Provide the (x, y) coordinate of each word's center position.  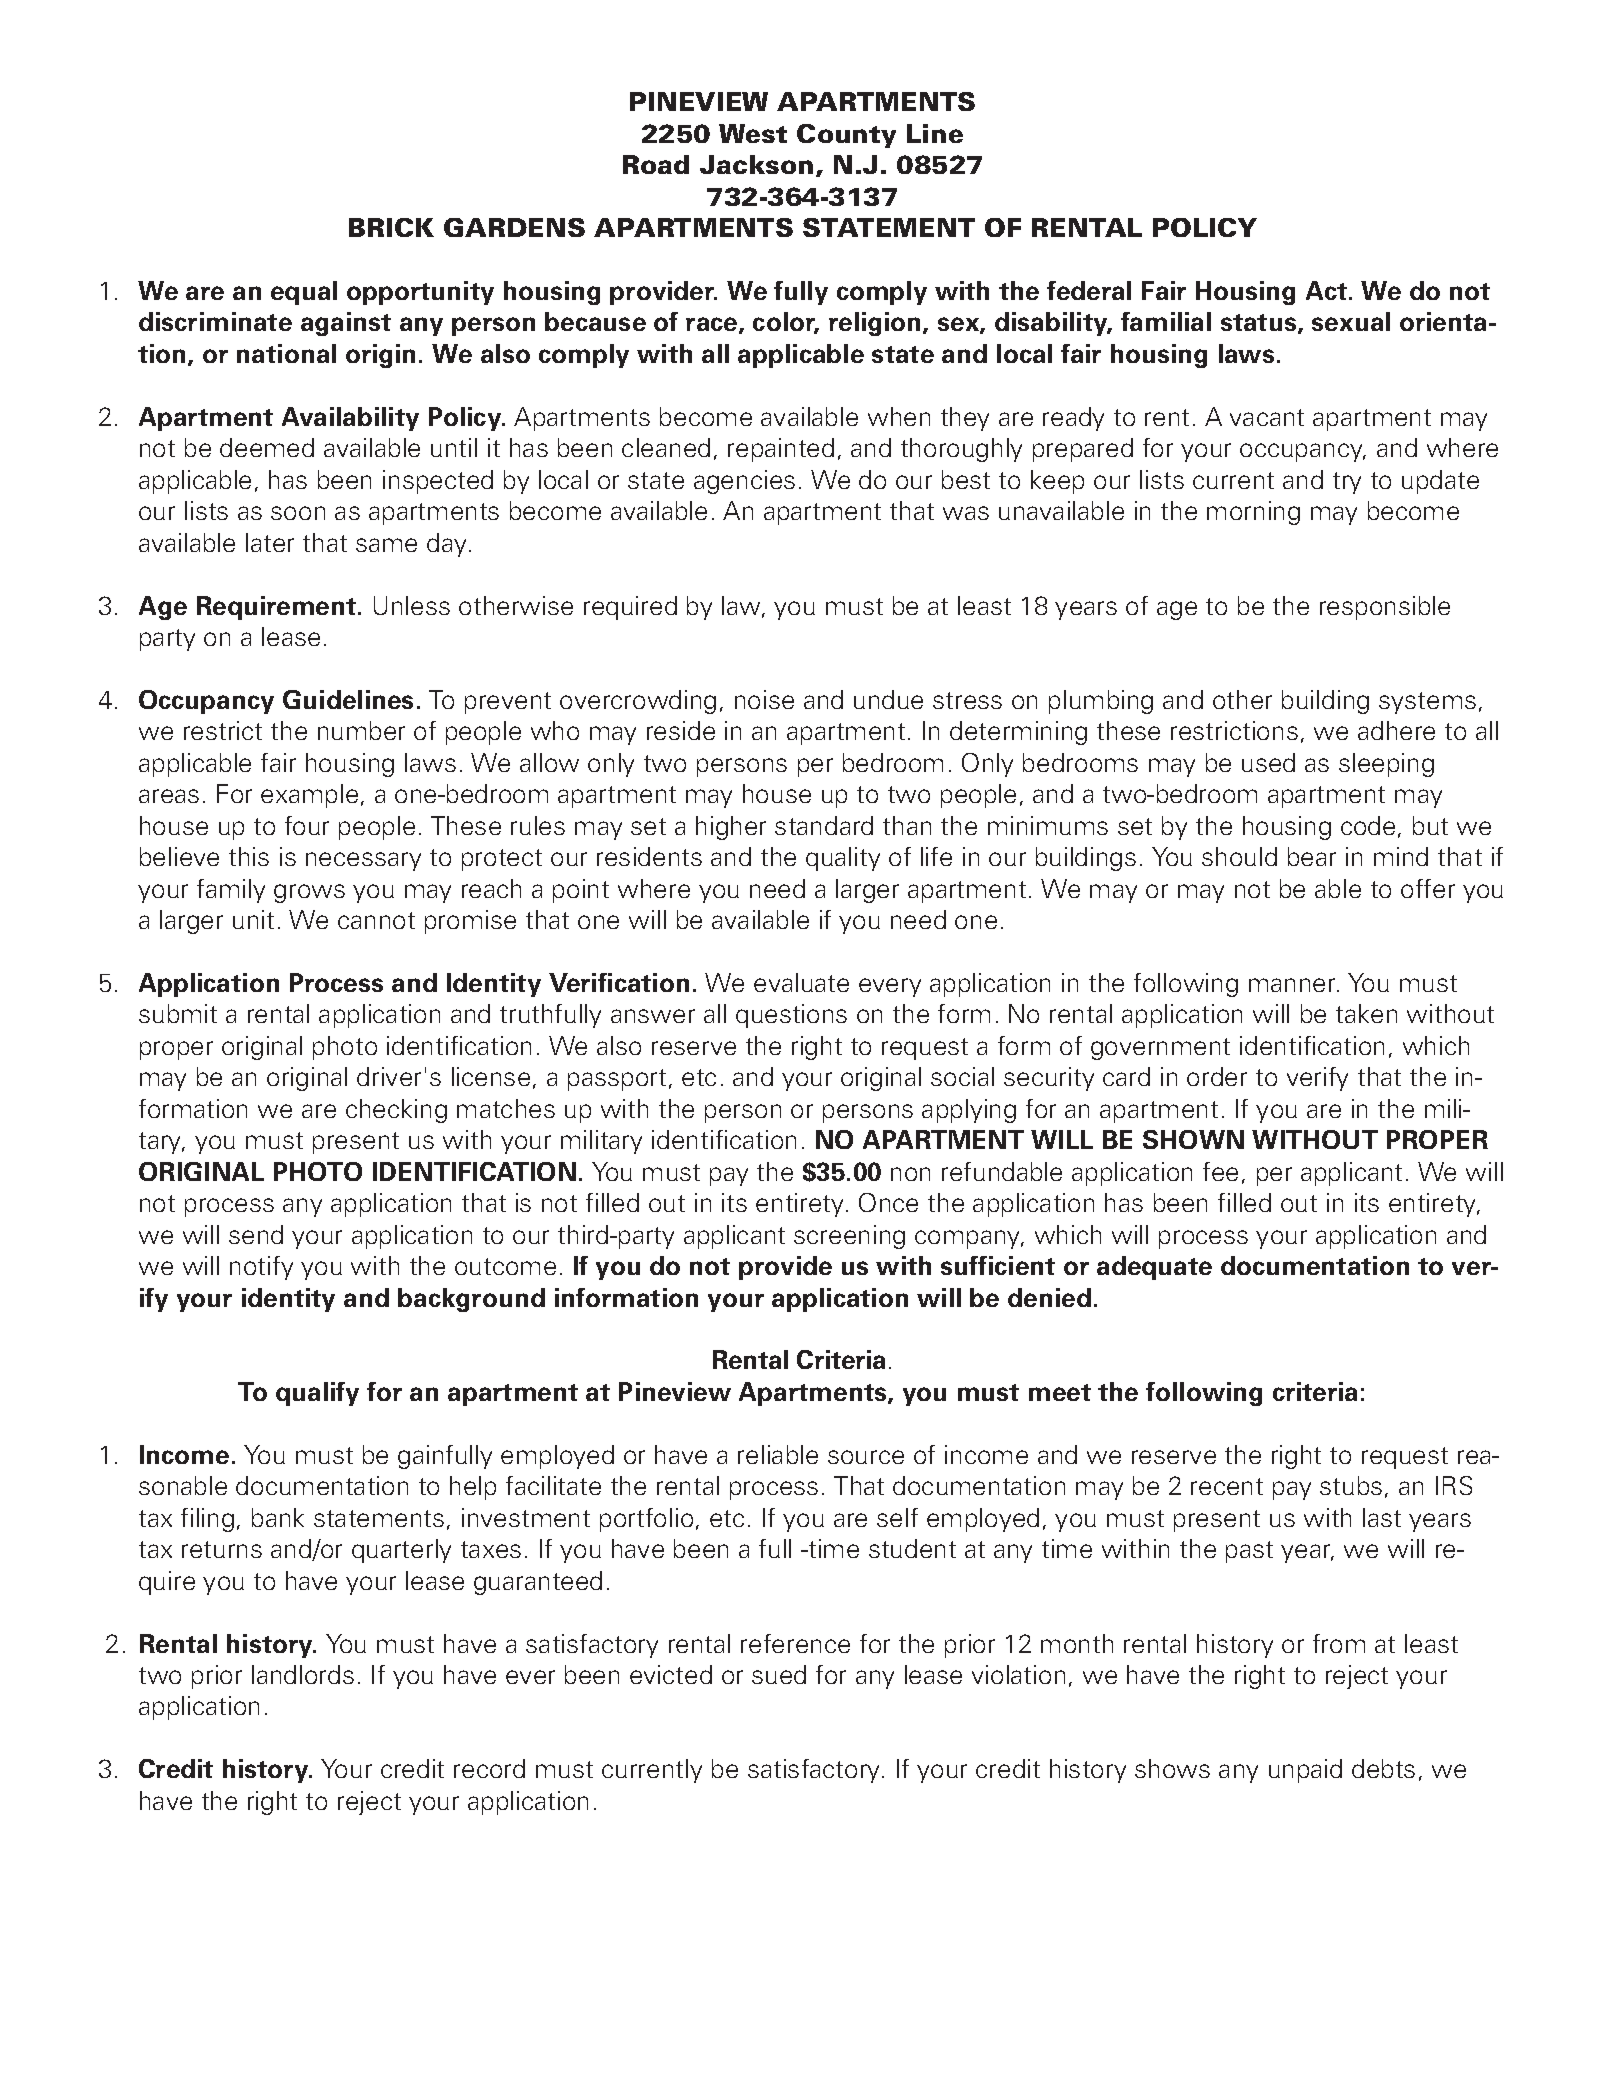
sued (779, 1674)
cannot (376, 920)
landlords (303, 1674)
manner (1293, 985)
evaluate (801, 982)
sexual (1351, 321)
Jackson (756, 164)
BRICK (391, 227)
